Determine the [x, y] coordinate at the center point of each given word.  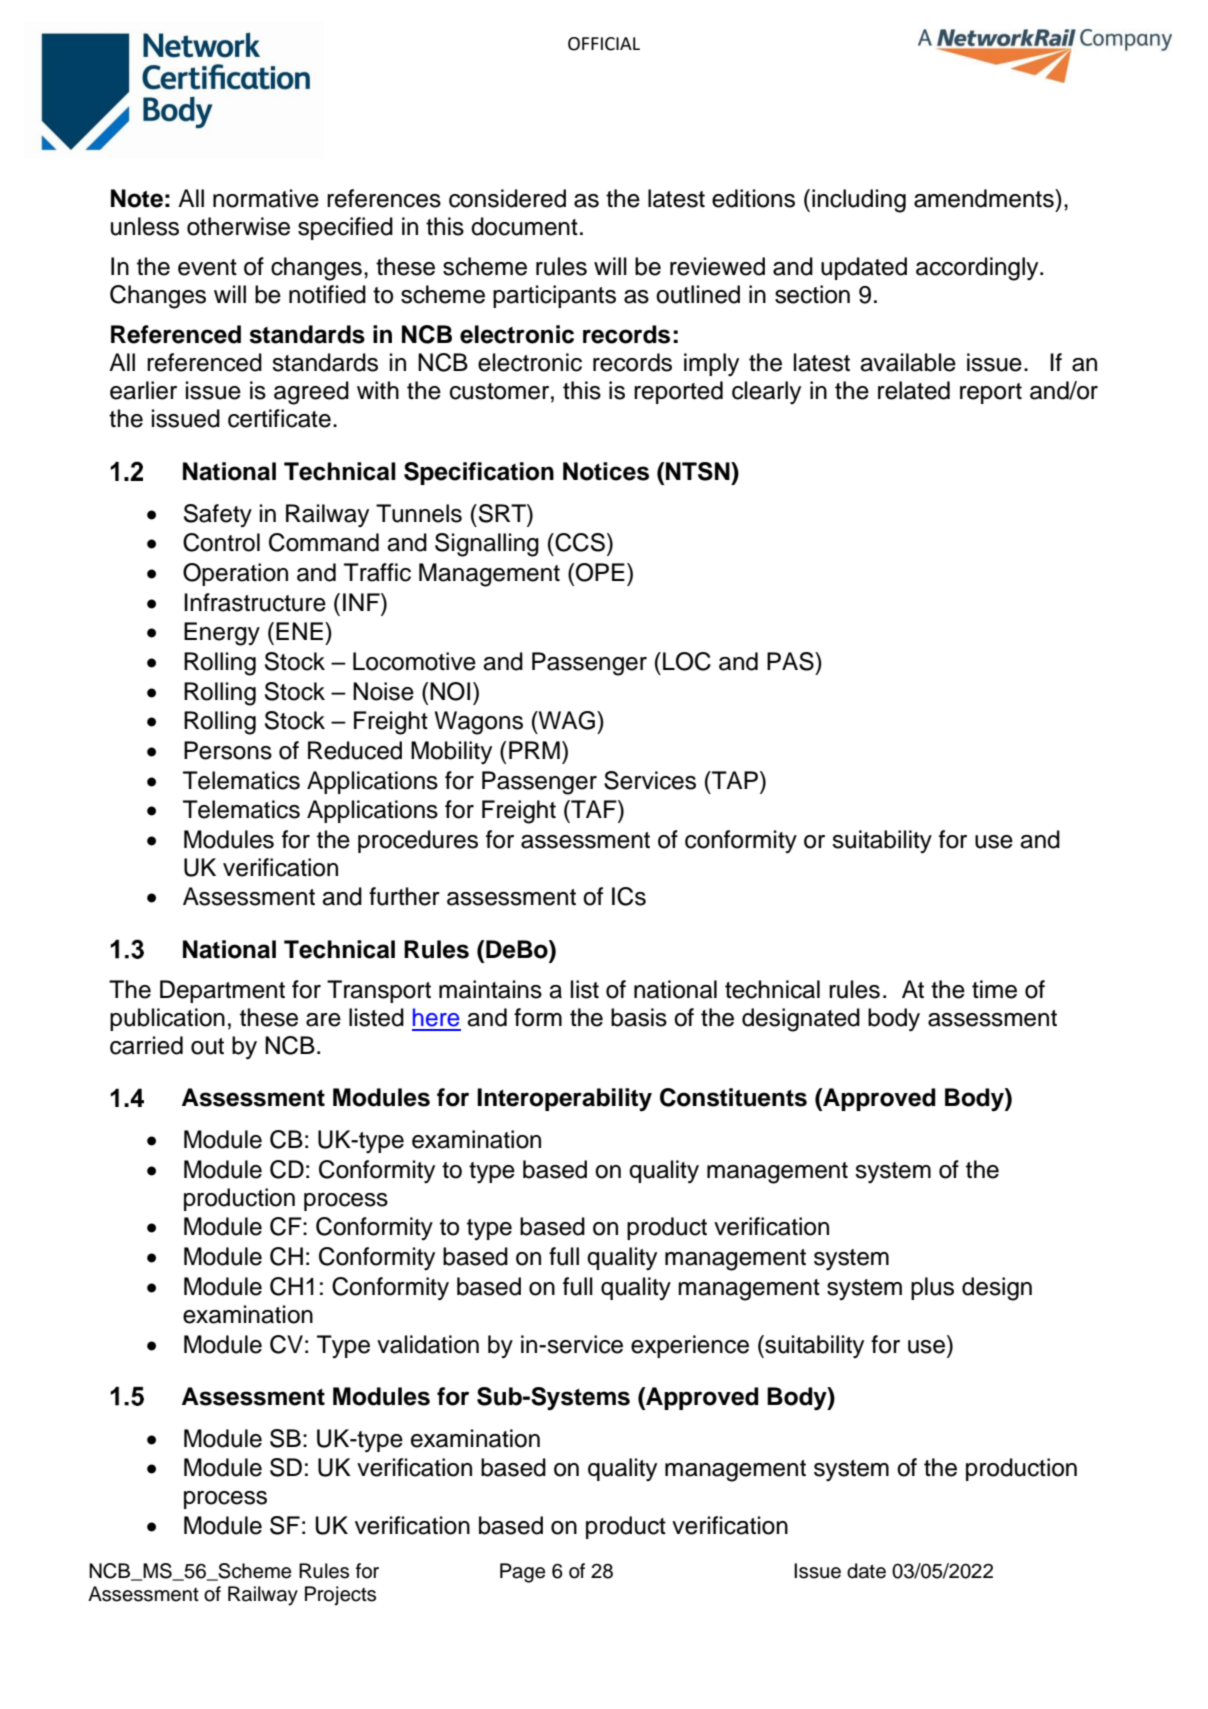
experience [690, 1346]
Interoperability [564, 1100]
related [914, 390]
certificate [279, 418]
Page [522, 1573]
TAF [594, 809]
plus [932, 1288]
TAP [734, 780]
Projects [340, 1596]
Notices [606, 471]
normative [266, 198]
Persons [228, 750]
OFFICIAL [604, 44]
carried [146, 1045]
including [859, 201]
